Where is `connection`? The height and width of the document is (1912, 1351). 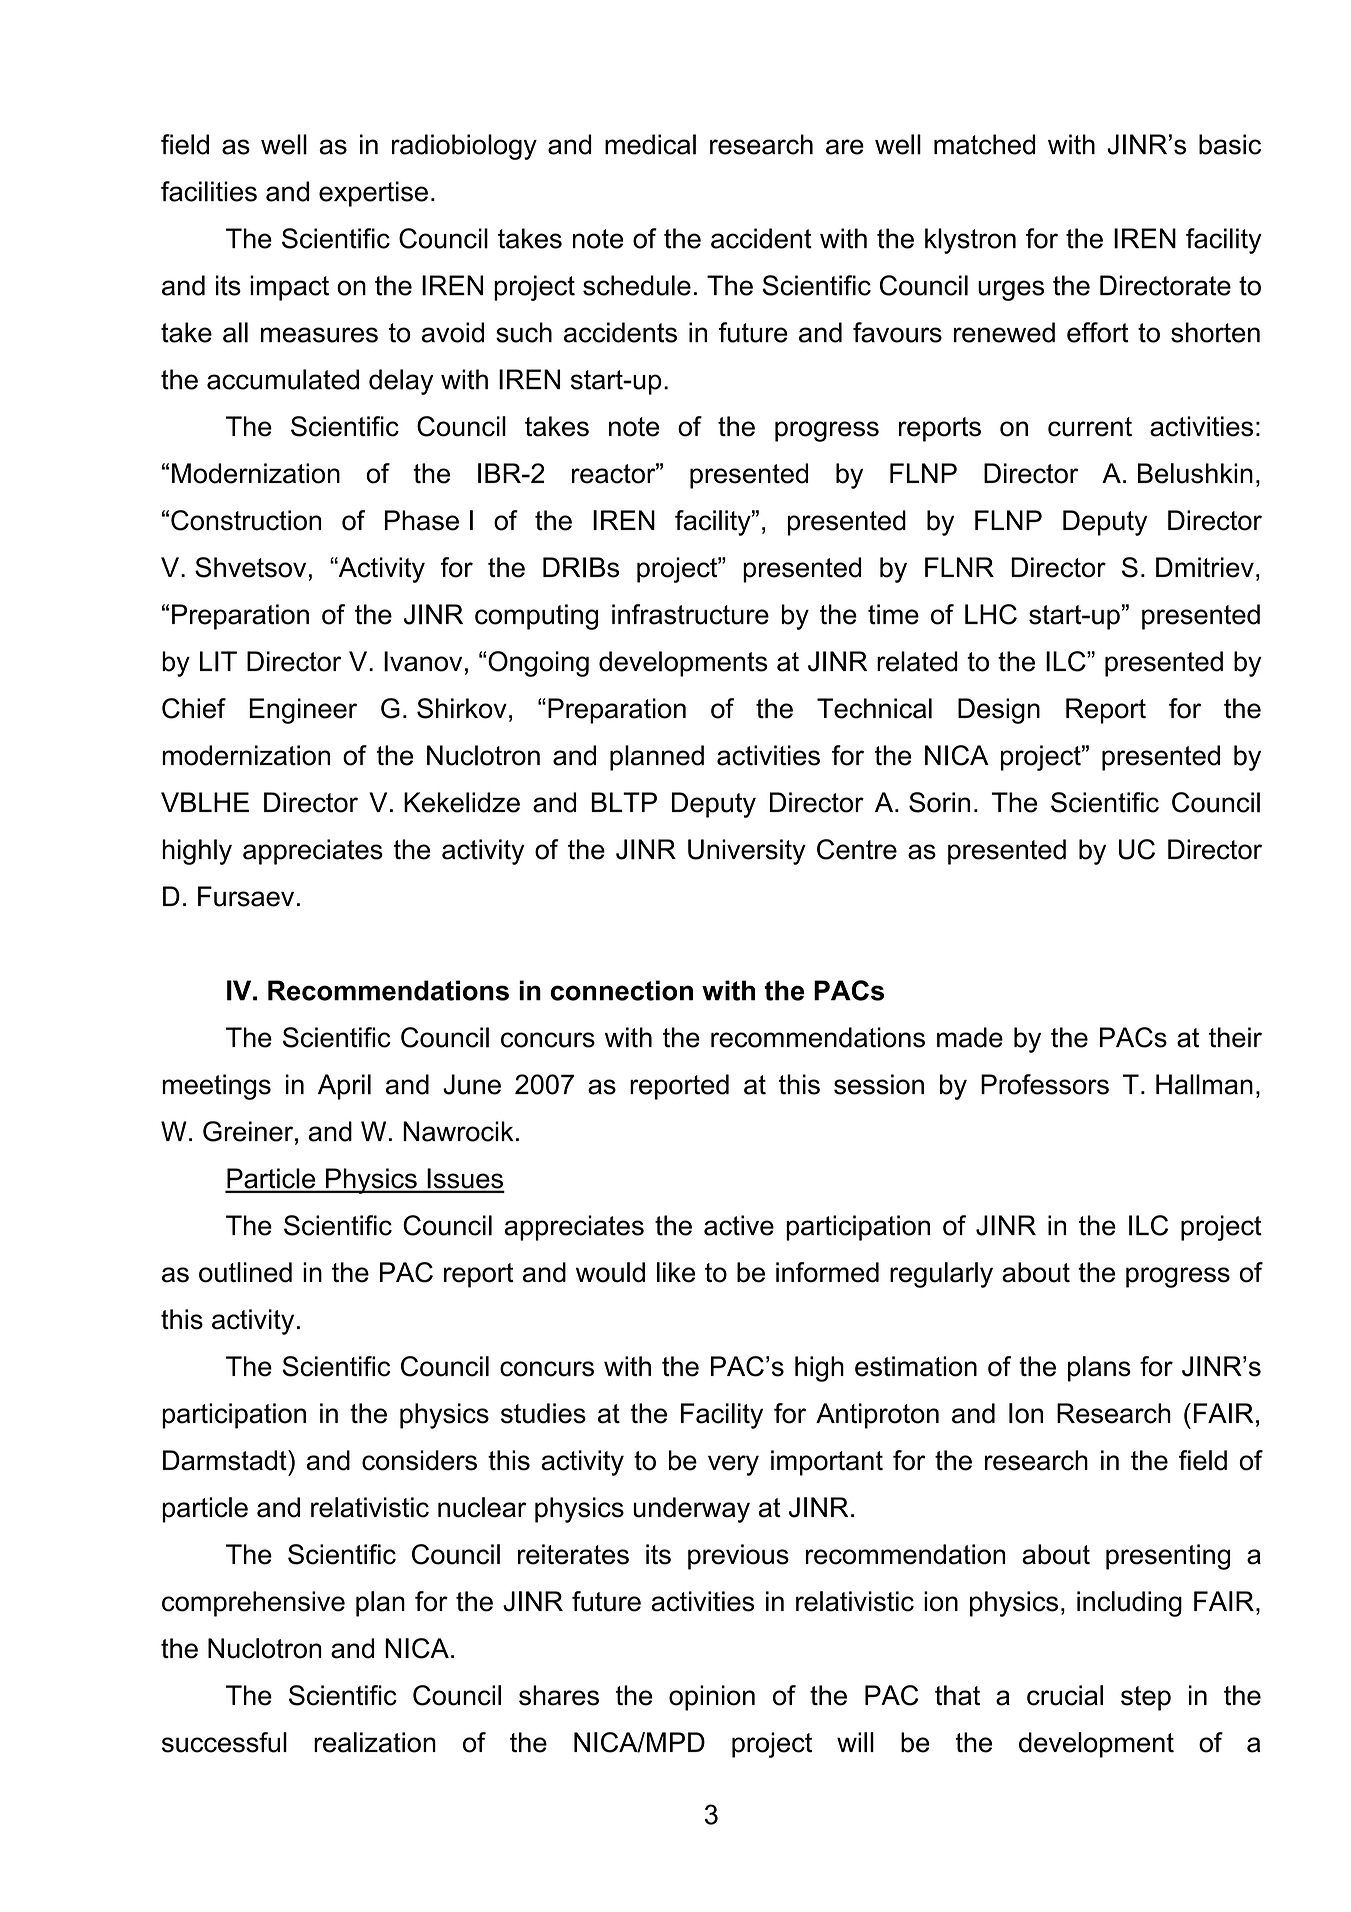 connection is located at coordinates (622, 990).
